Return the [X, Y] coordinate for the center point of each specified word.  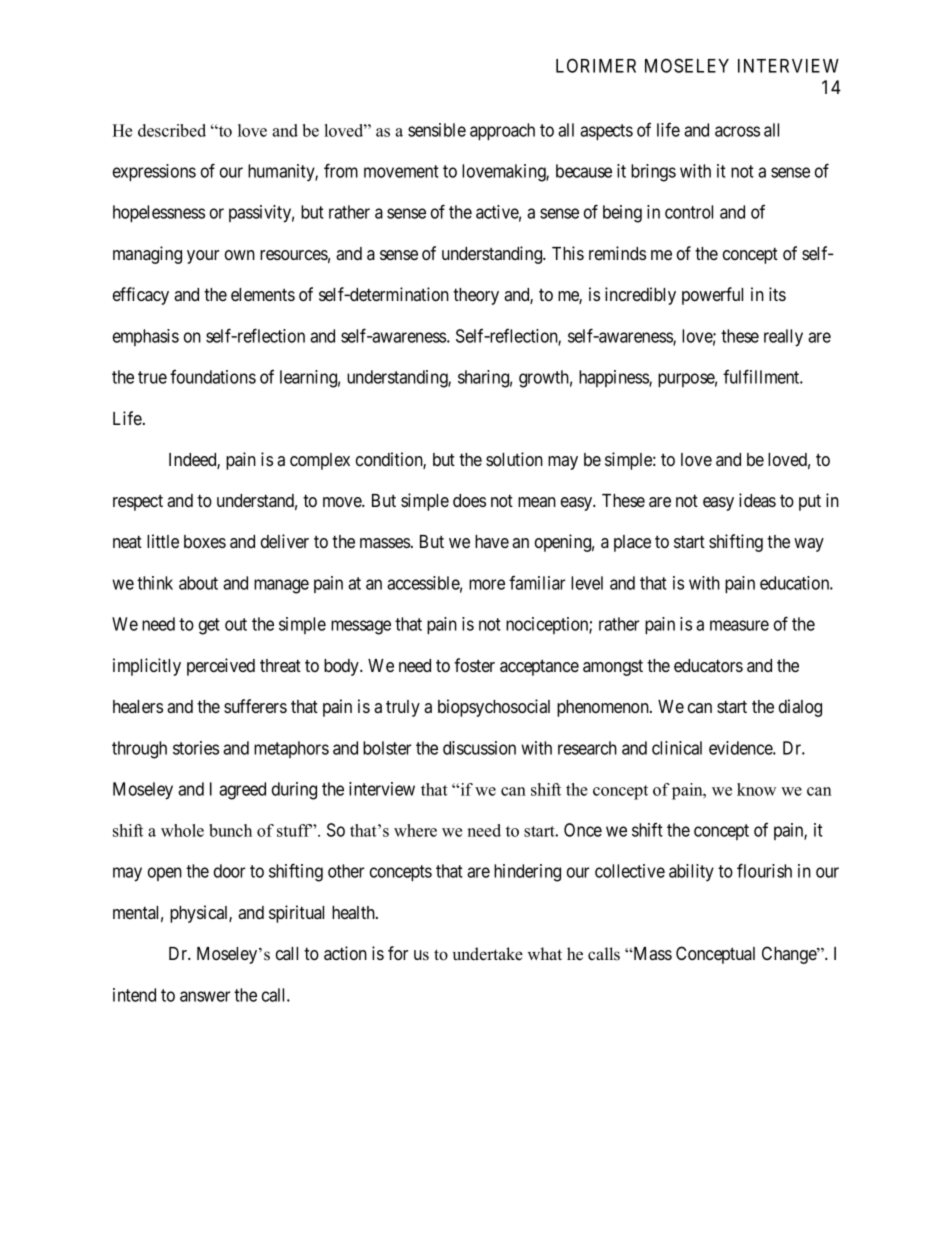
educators [708, 665]
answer [205, 996]
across [737, 131]
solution [514, 459]
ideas [757, 500]
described [172, 130]
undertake [488, 954]
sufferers [255, 706]
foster [474, 665]
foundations [213, 377]
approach [502, 131]
